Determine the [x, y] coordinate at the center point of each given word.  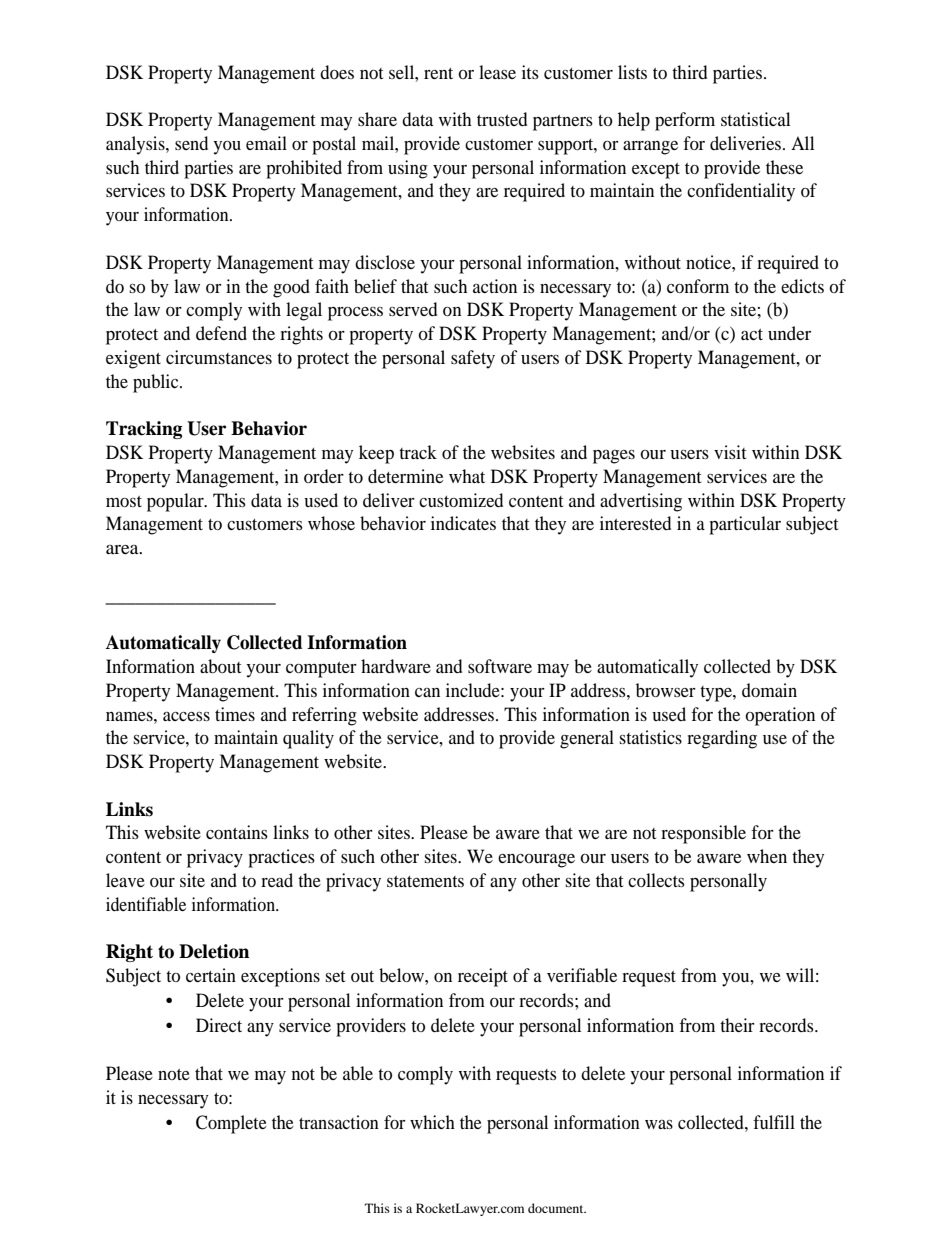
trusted [502, 119]
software [500, 666]
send [191, 143]
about [220, 666]
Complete [231, 1124]
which [432, 1122]
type [717, 694]
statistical [756, 119]
